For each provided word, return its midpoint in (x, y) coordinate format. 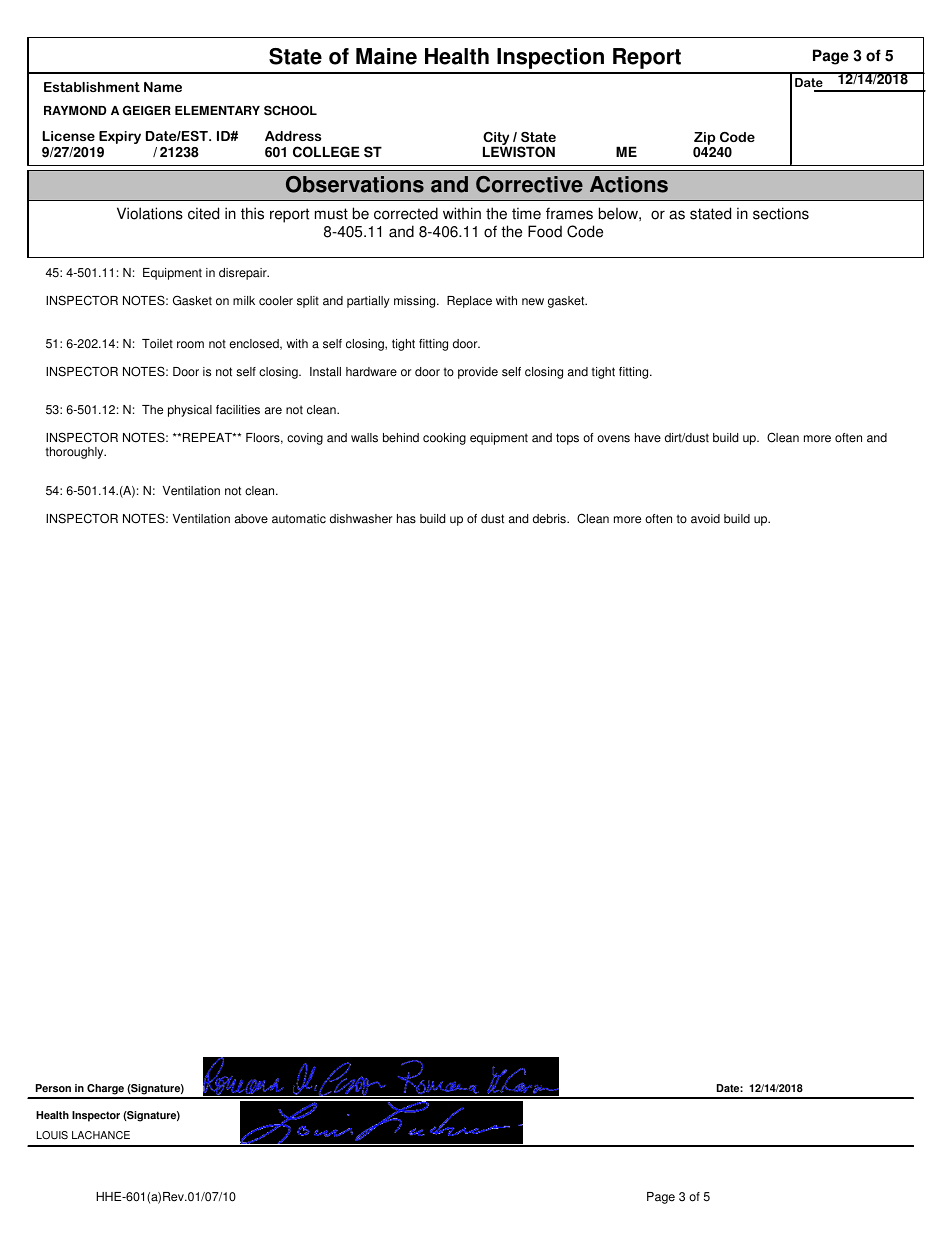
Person (53, 1088)
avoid (705, 519)
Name (163, 87)
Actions (629, 184)
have (648, 438)
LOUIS (52, 1135)
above (251, 519)
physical (190, 411)
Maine (386, 56)
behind (401, 438)
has (406, 519)
